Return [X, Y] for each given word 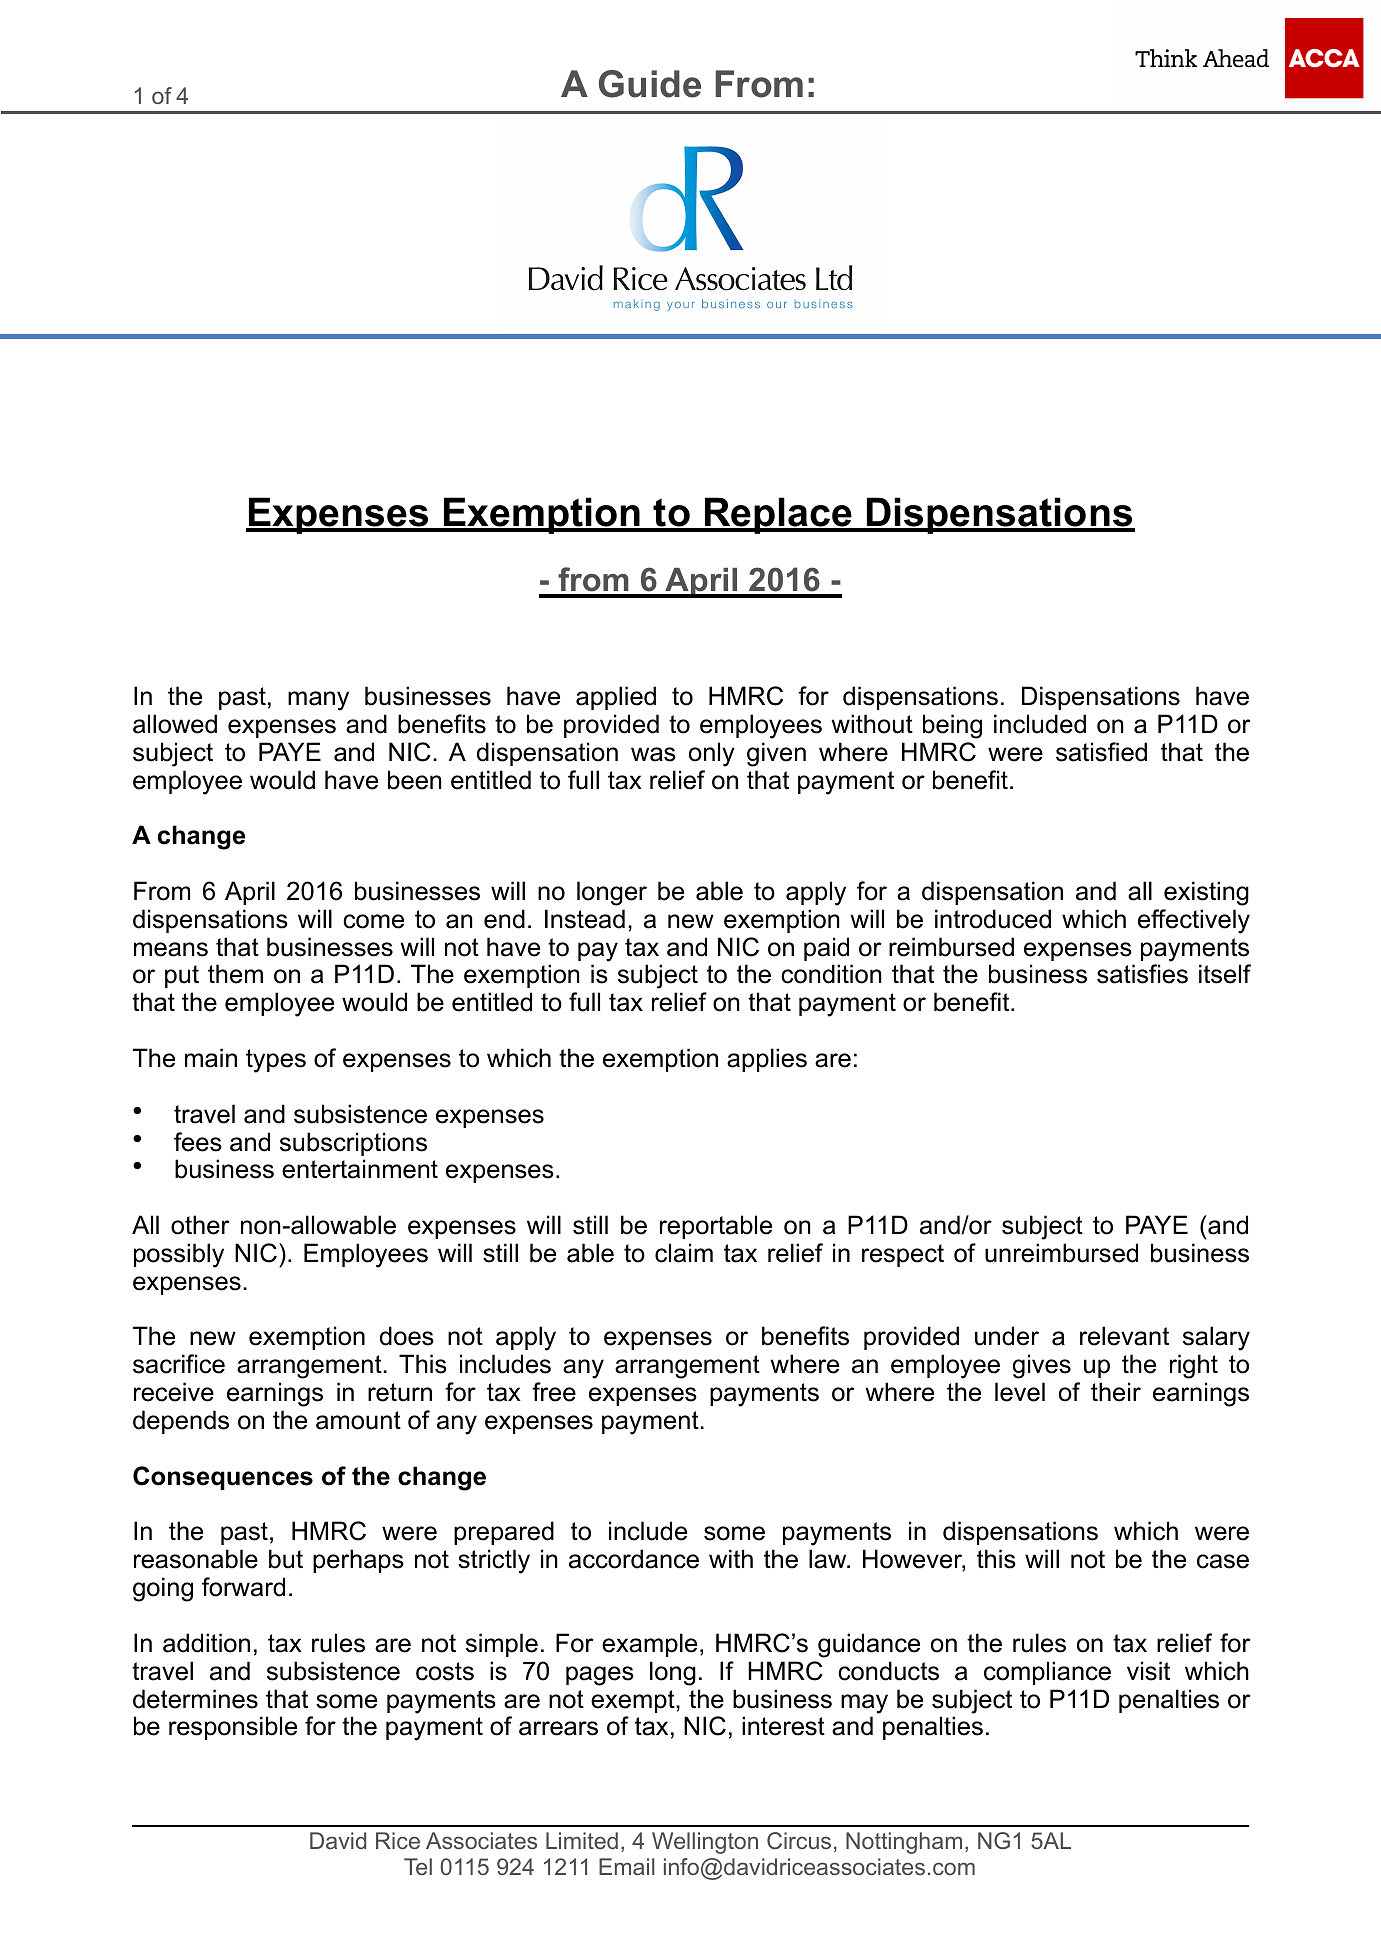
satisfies [1142, 974]
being [952, 726]
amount [358, 1420]
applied [616, 698]
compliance [1047, 1673]
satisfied [1101, 752]
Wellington [705, 1843]
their [1116, 1392]
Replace [778, 515]
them [235, 974]
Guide [650, 84]
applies [767, 1060]
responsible [233, 1728]
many [318, 701]
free [554, 1392]
